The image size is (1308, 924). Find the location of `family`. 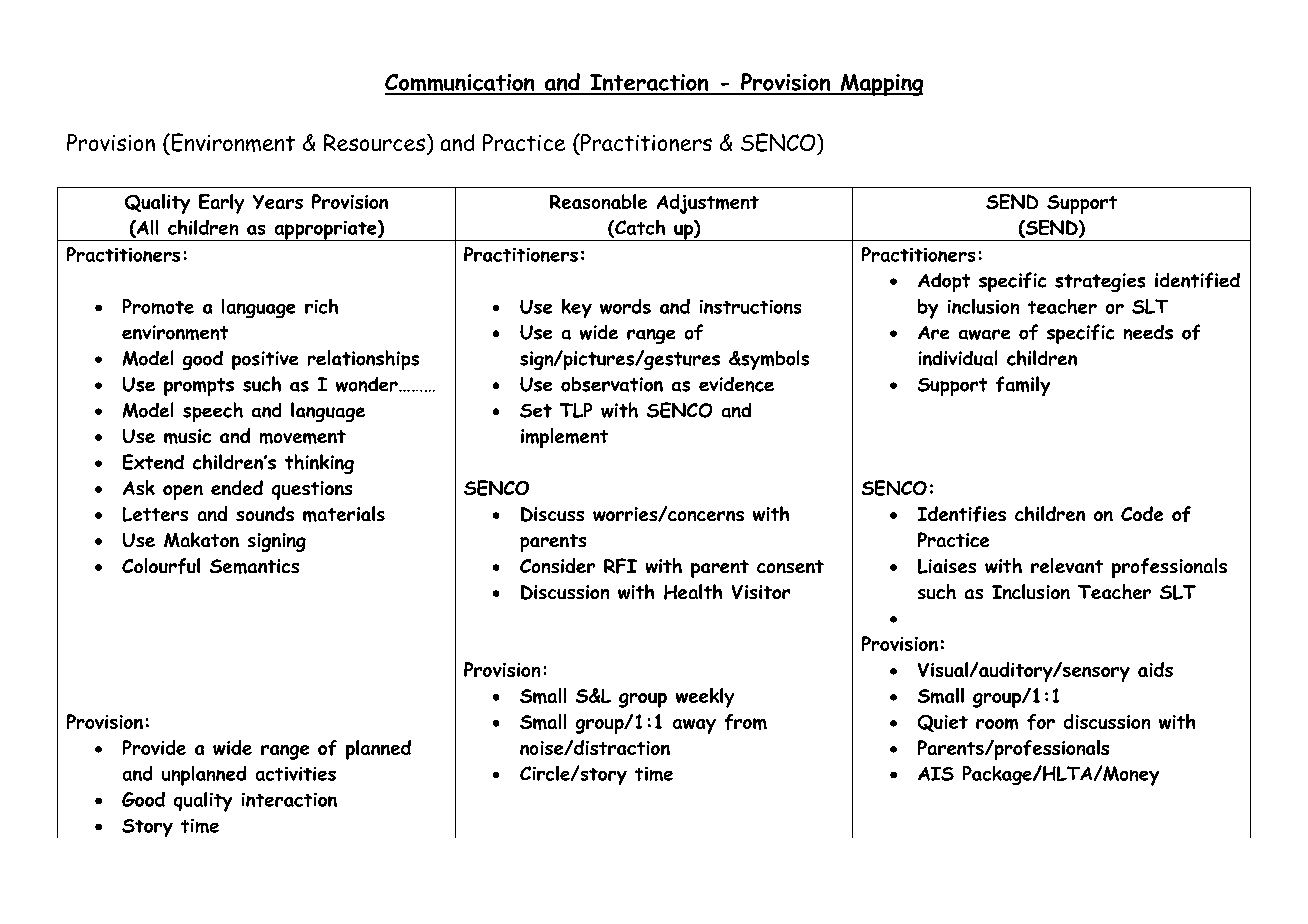

family is located at coordinates (1023, 386).
